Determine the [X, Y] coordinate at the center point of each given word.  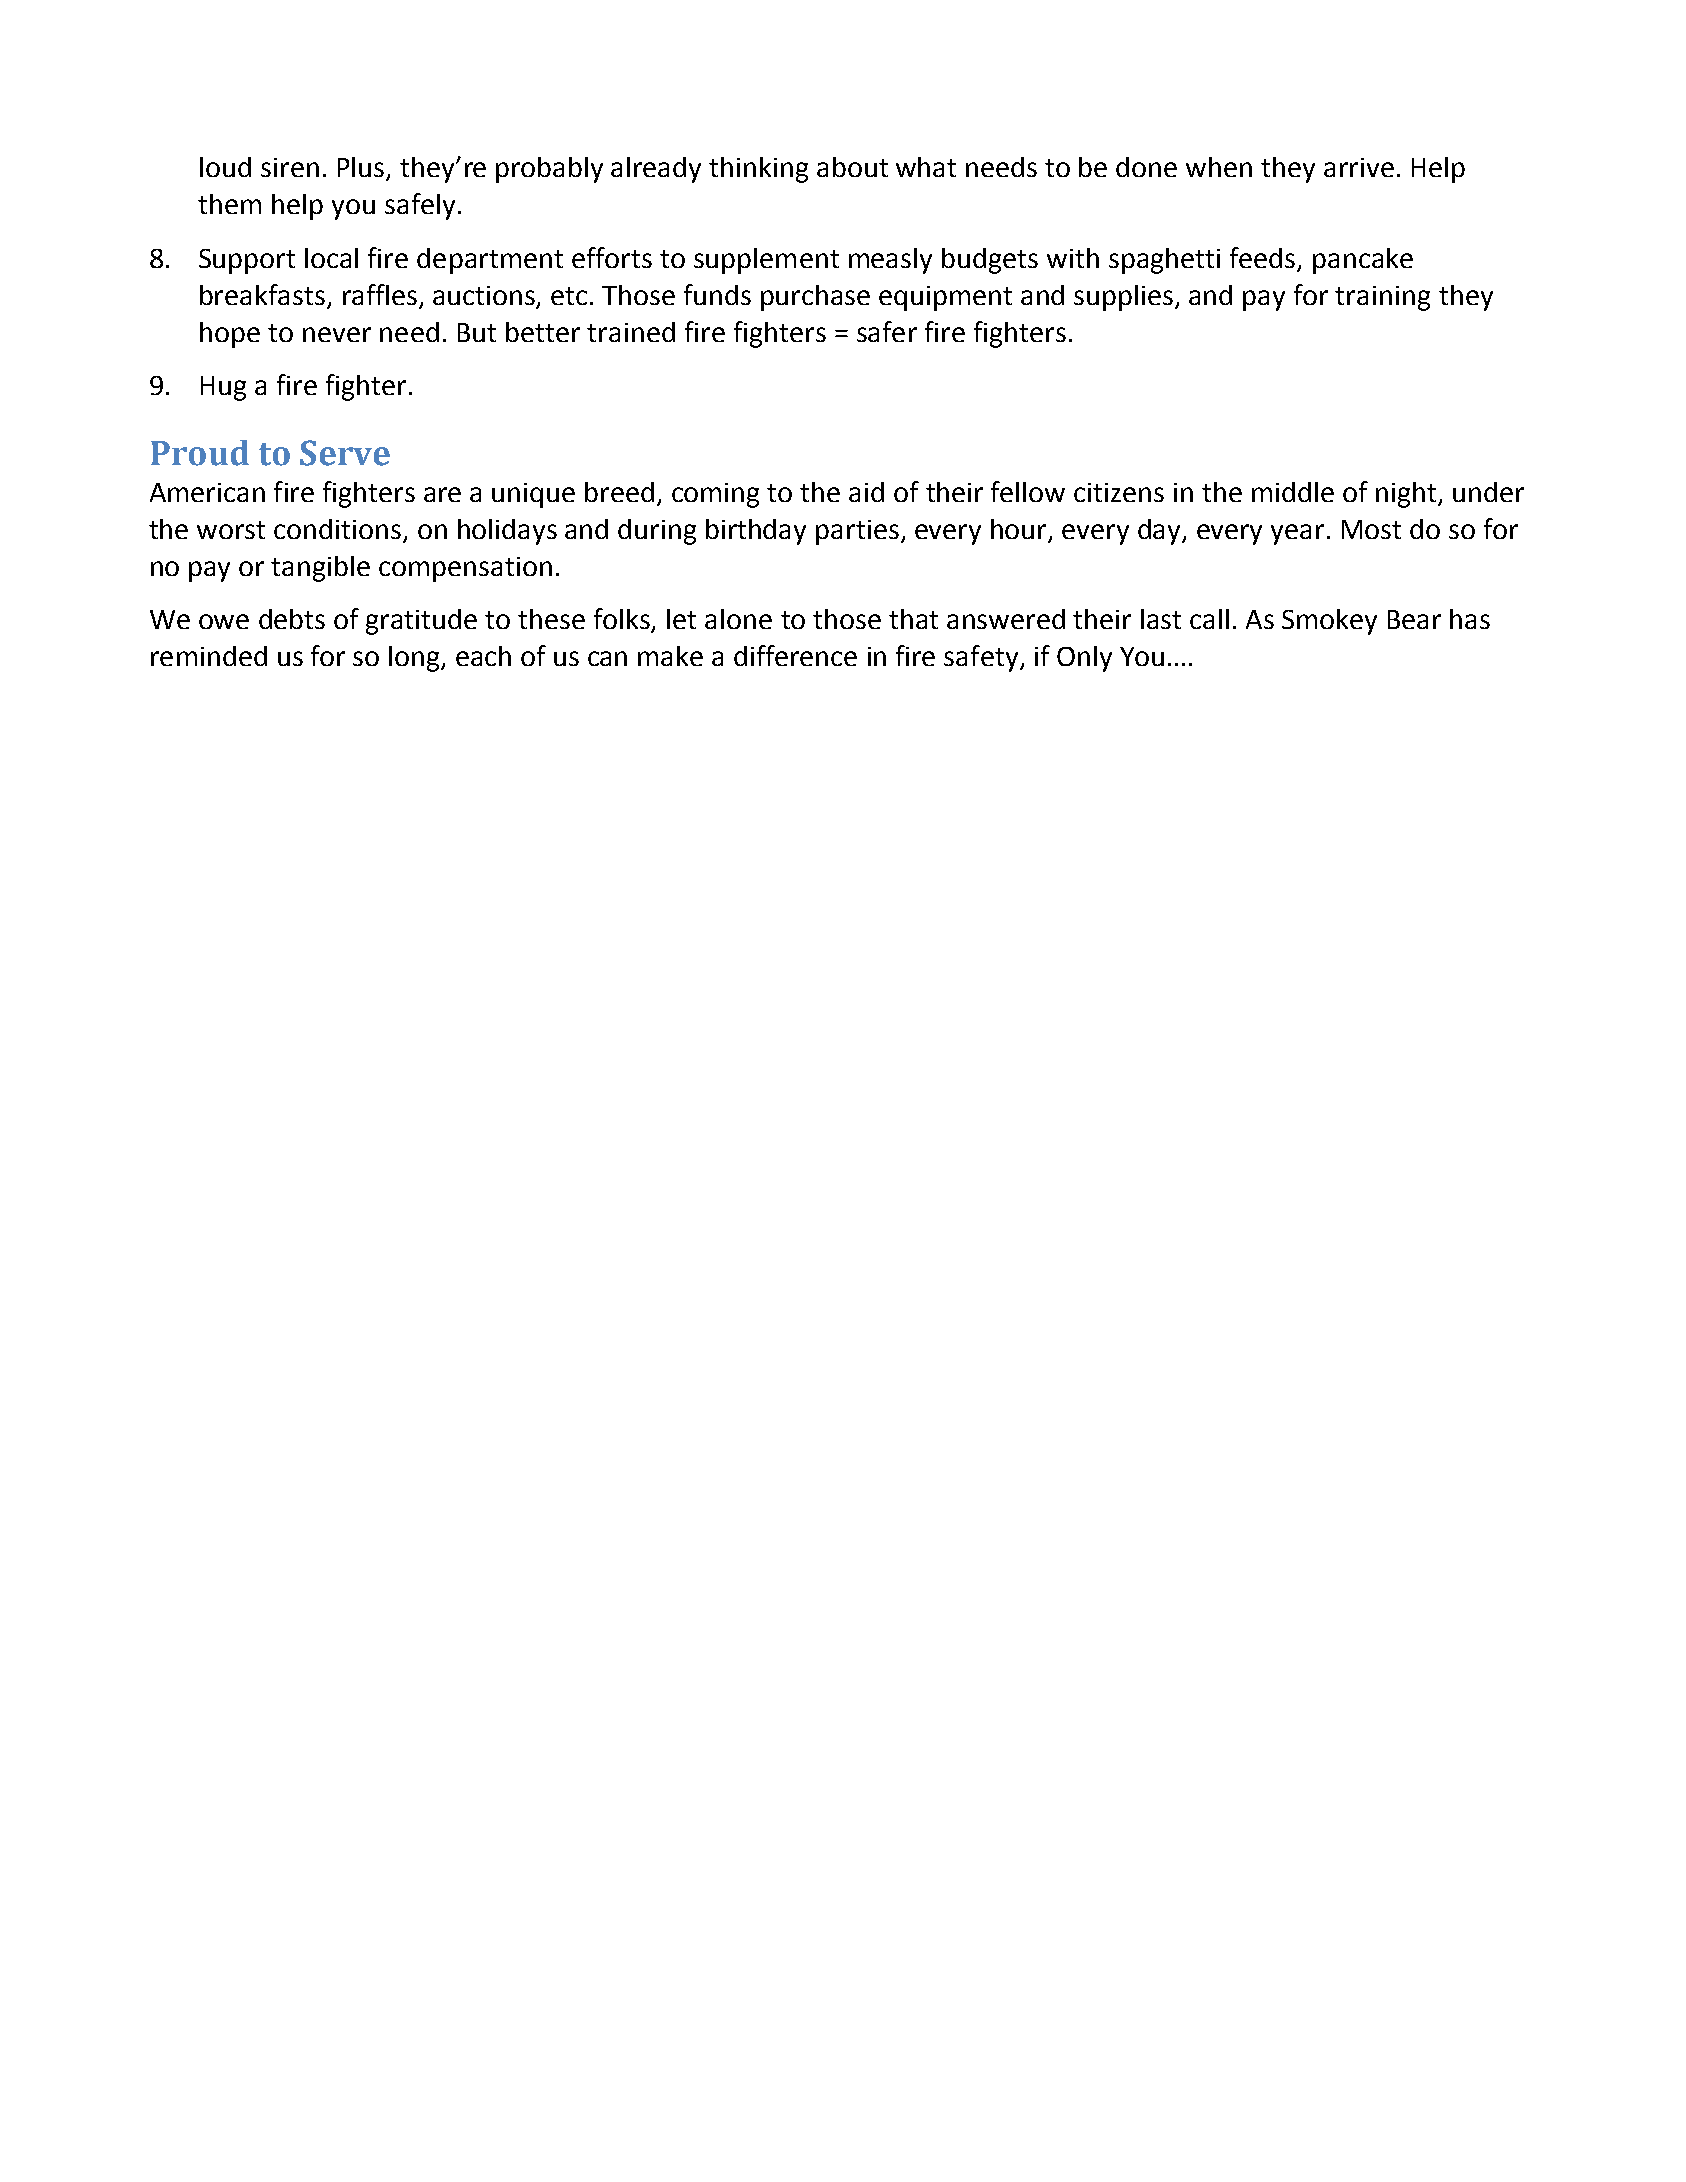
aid [866, 492]
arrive [1359, 167]
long [415, 659]
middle [1293, 492]
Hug [223, 388]
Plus [362, 168]
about [852, 167]
